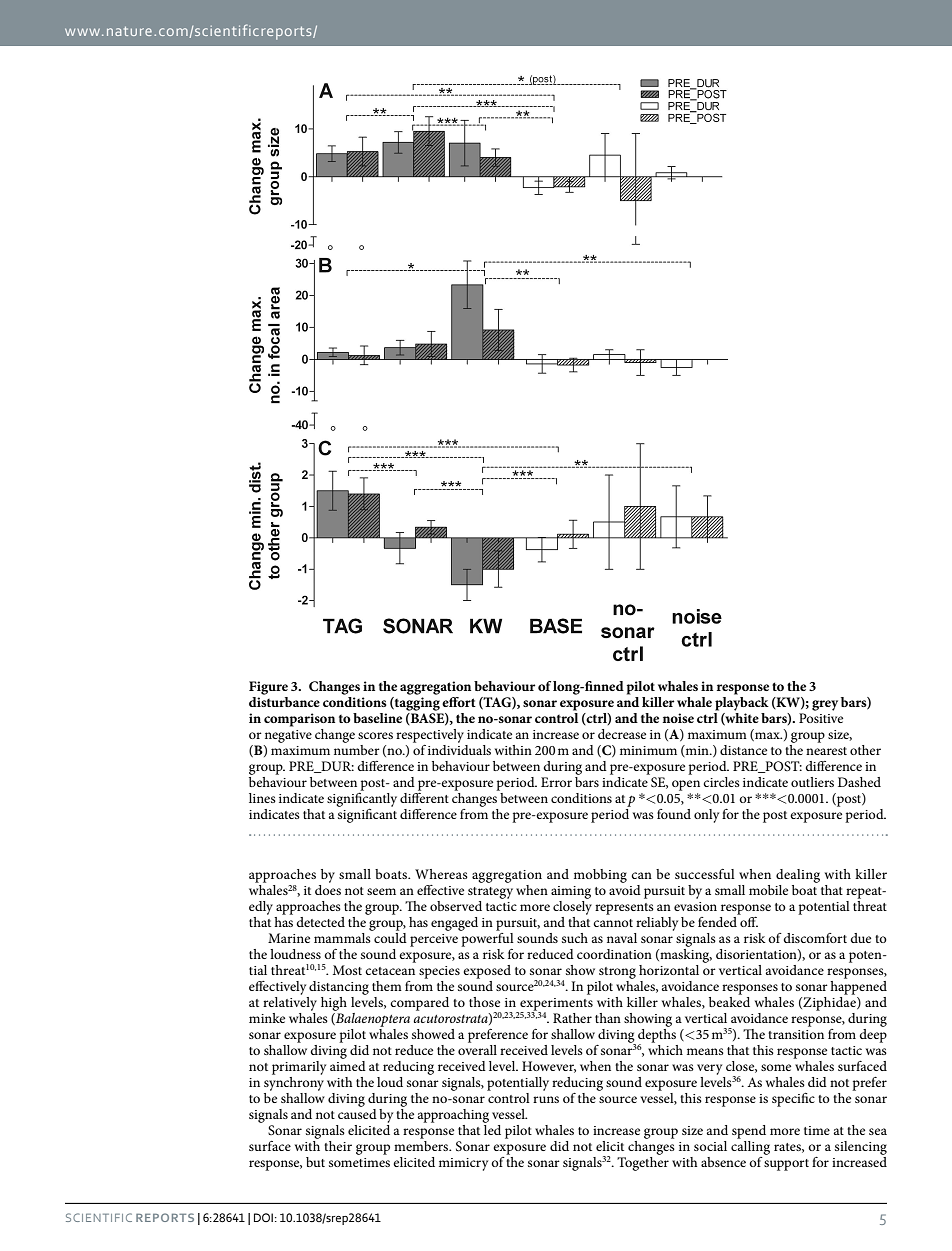  Describe the element at coordinates (825, 705) in the page. I see `grey` at that location.
